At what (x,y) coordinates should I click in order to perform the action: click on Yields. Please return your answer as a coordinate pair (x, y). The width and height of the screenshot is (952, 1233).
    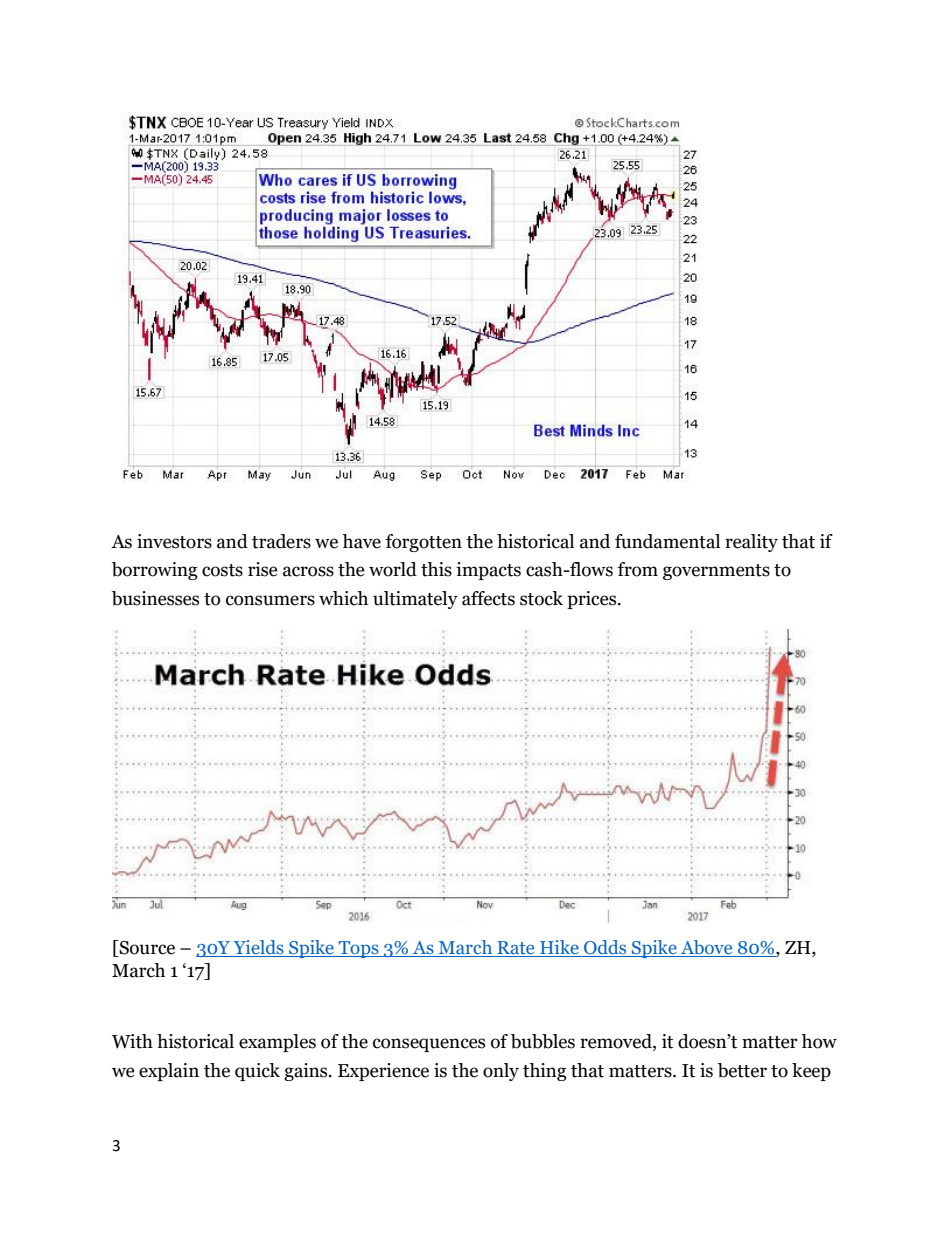
    Looking at the image, I should click on (258, 948).
